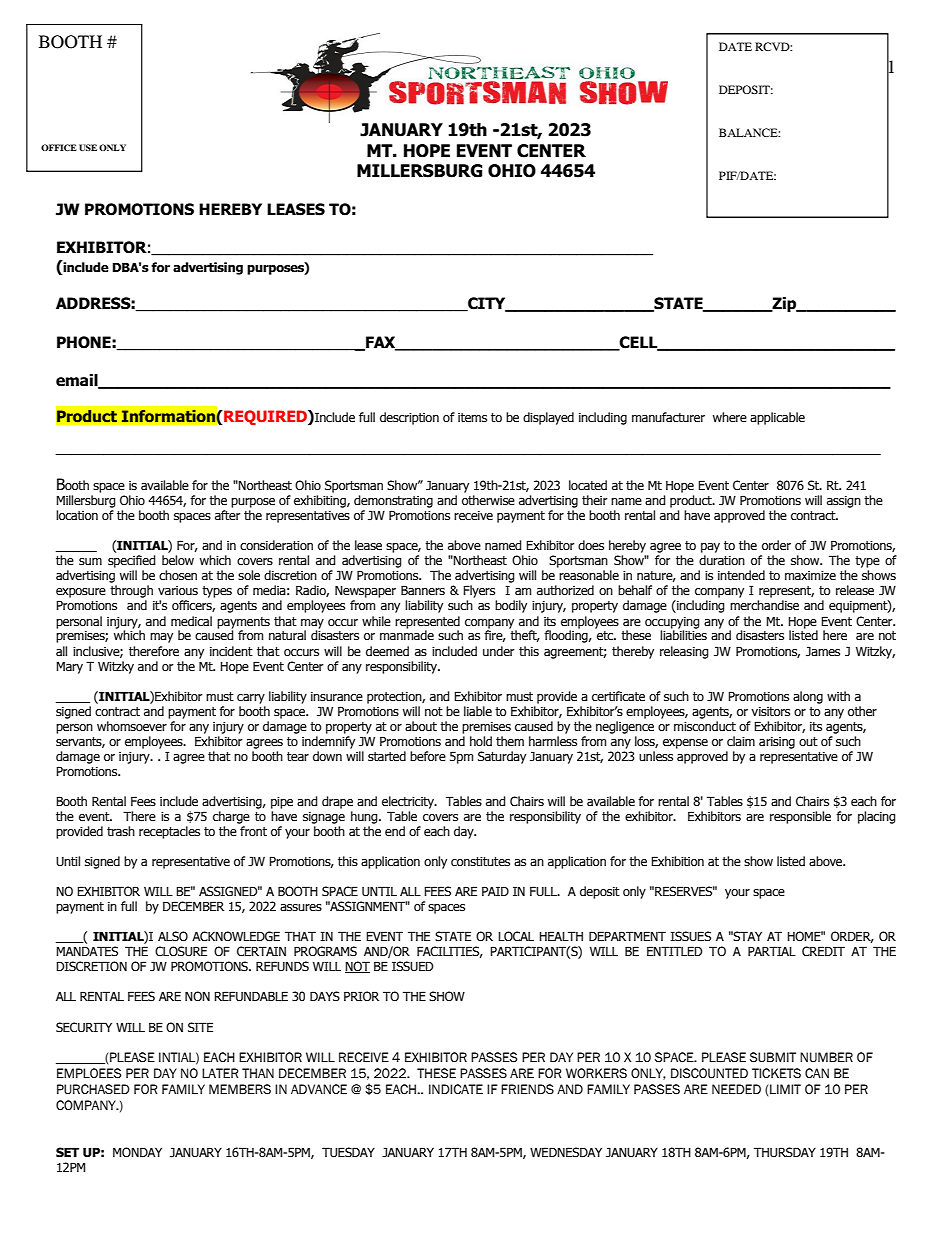  I want to click on MONDAY, so click(137, 1152).
